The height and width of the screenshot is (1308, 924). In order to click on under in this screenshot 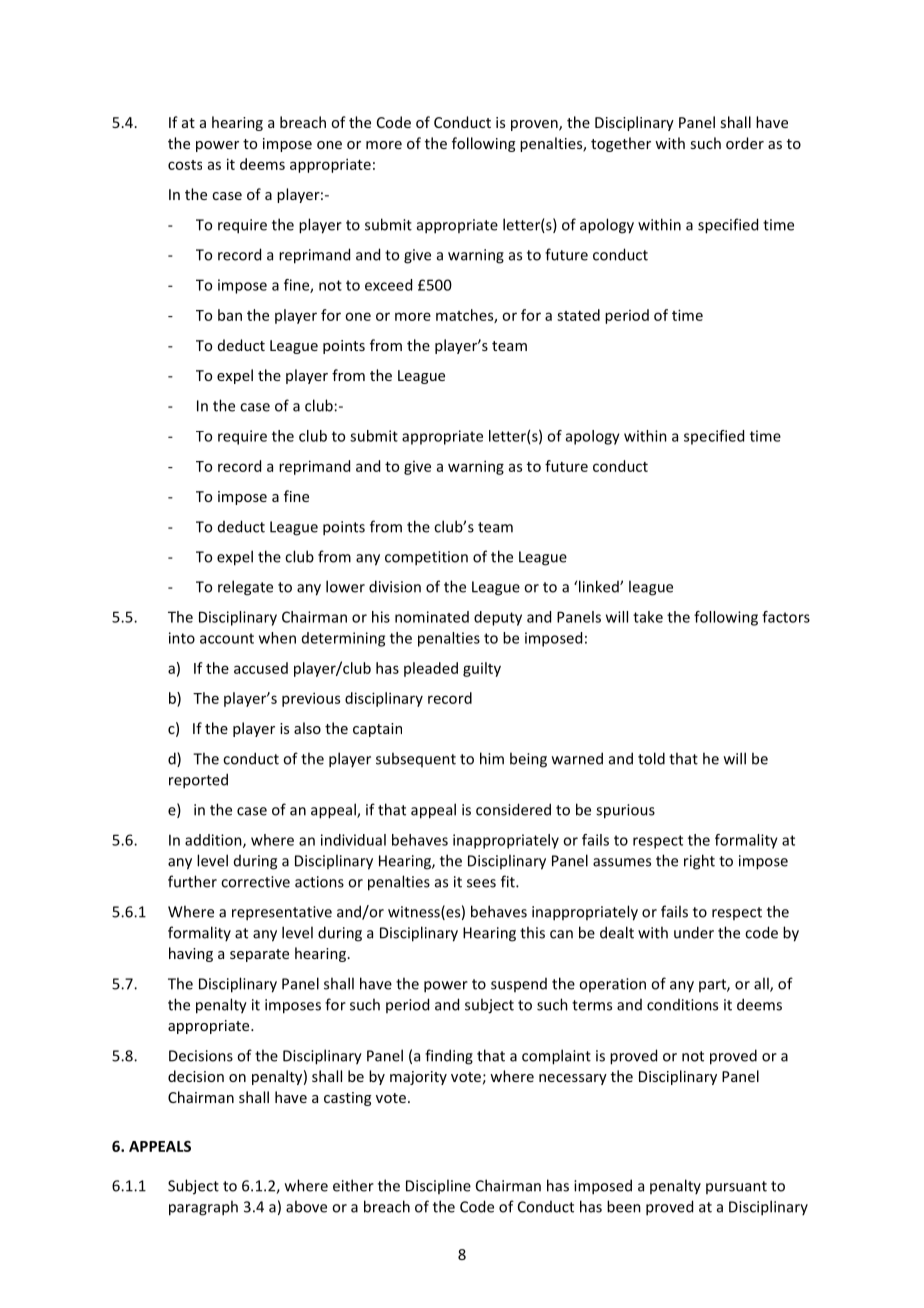, I will do `click(694, 932)`.
